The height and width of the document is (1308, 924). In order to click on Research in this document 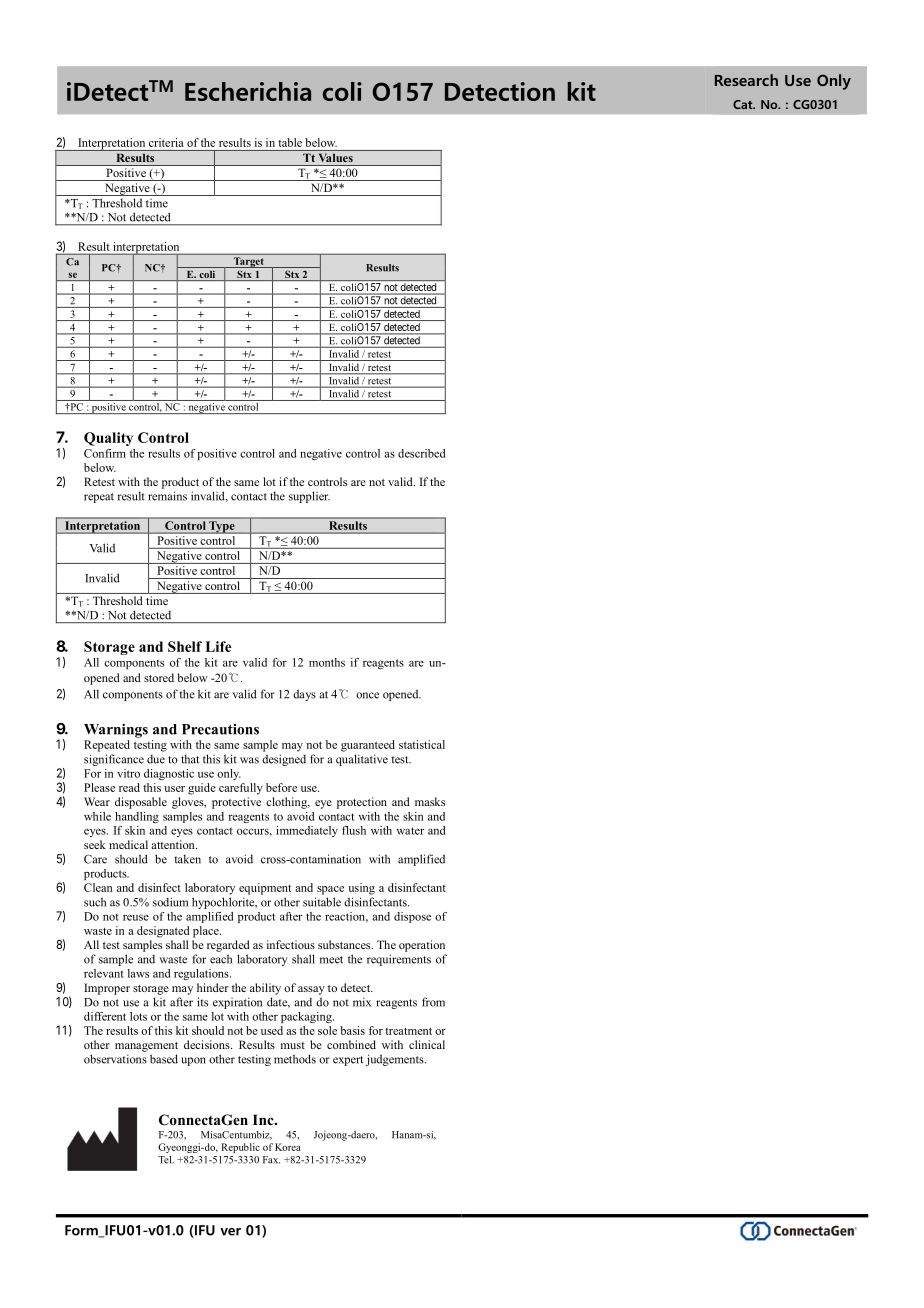, I will do `click(746, 80)`.
